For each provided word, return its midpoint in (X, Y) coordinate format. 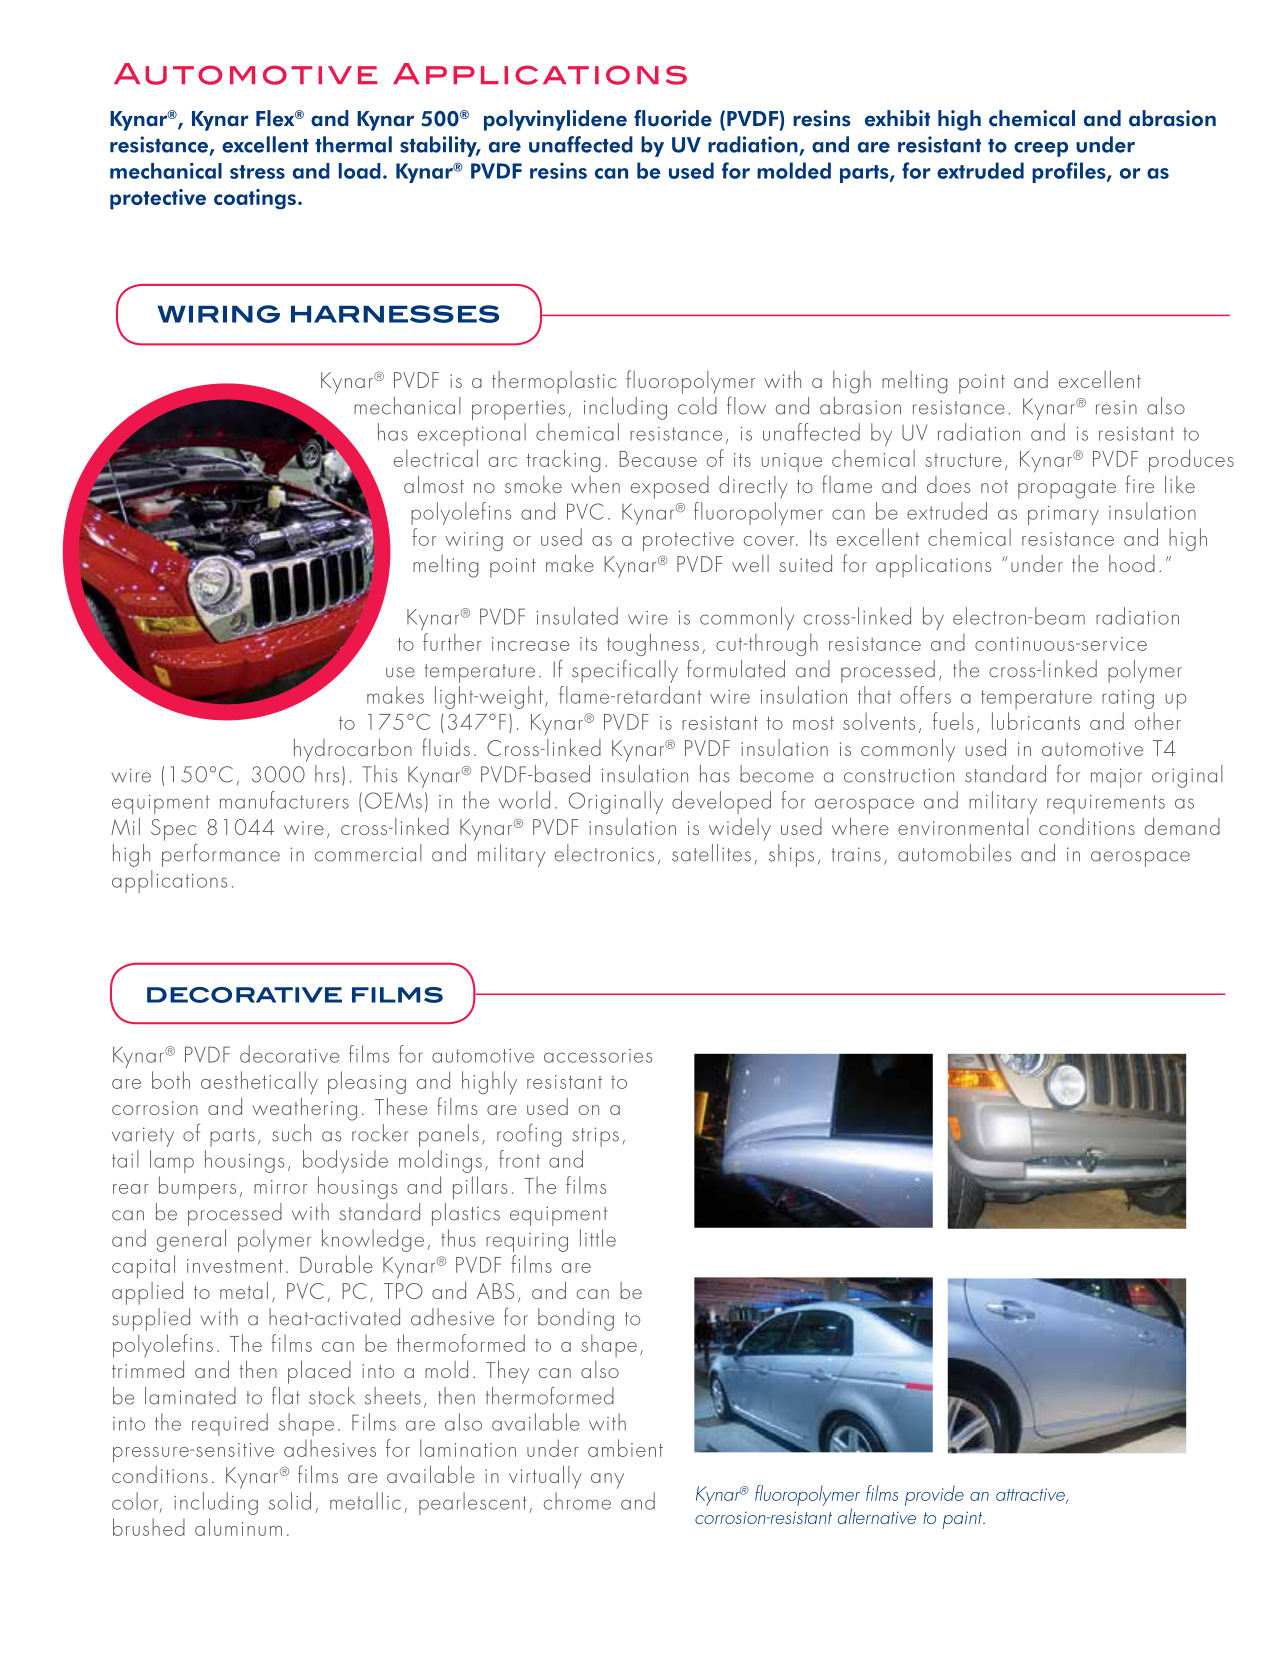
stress (257, 172)
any (607, 1481)
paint (963, 1520)
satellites (711, 853)
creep (1041, 149)
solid (290, 1501)
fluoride (673, 118)
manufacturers (284, 800)
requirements (1106, 804)
